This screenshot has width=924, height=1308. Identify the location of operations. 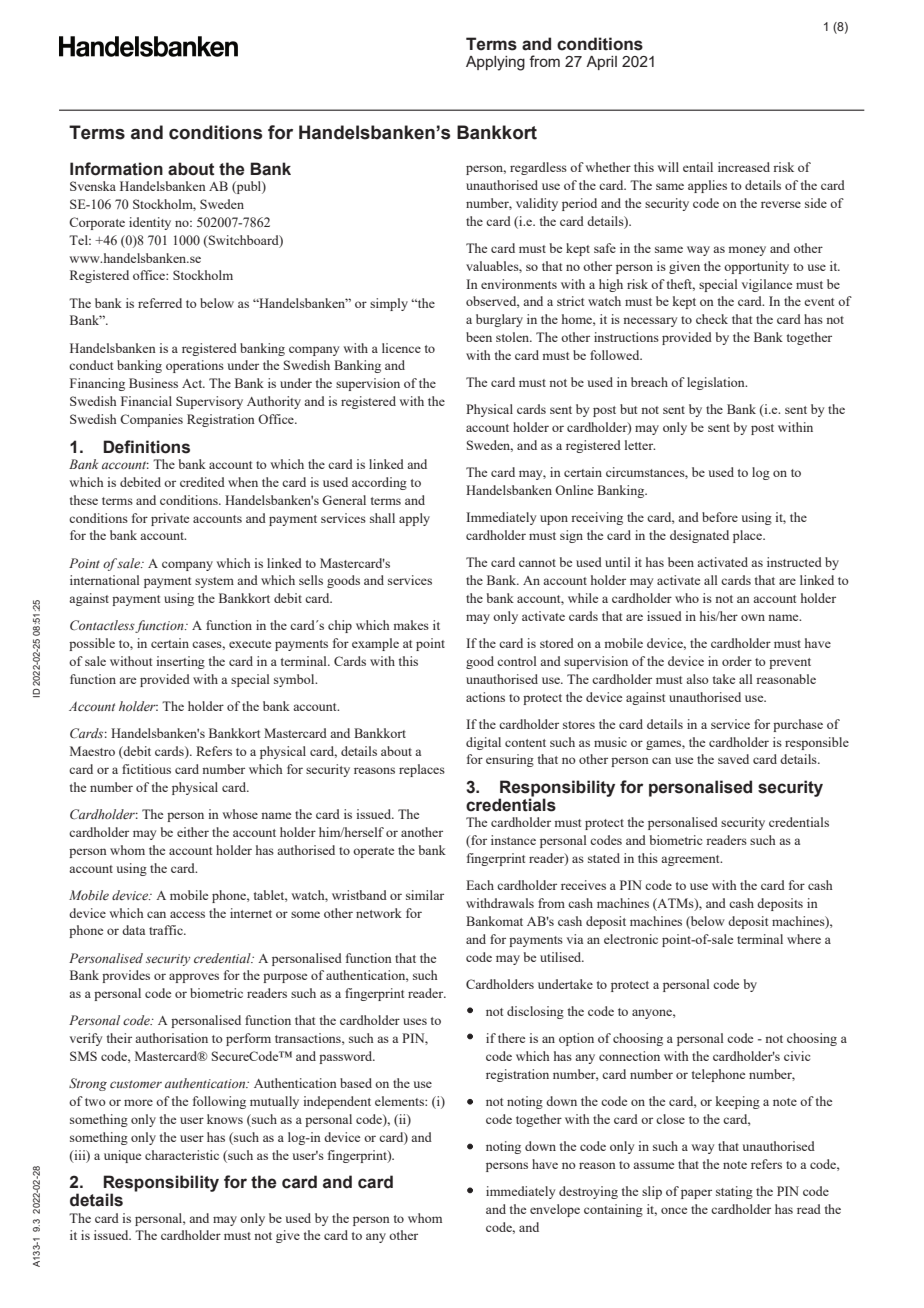
(195, 366).
